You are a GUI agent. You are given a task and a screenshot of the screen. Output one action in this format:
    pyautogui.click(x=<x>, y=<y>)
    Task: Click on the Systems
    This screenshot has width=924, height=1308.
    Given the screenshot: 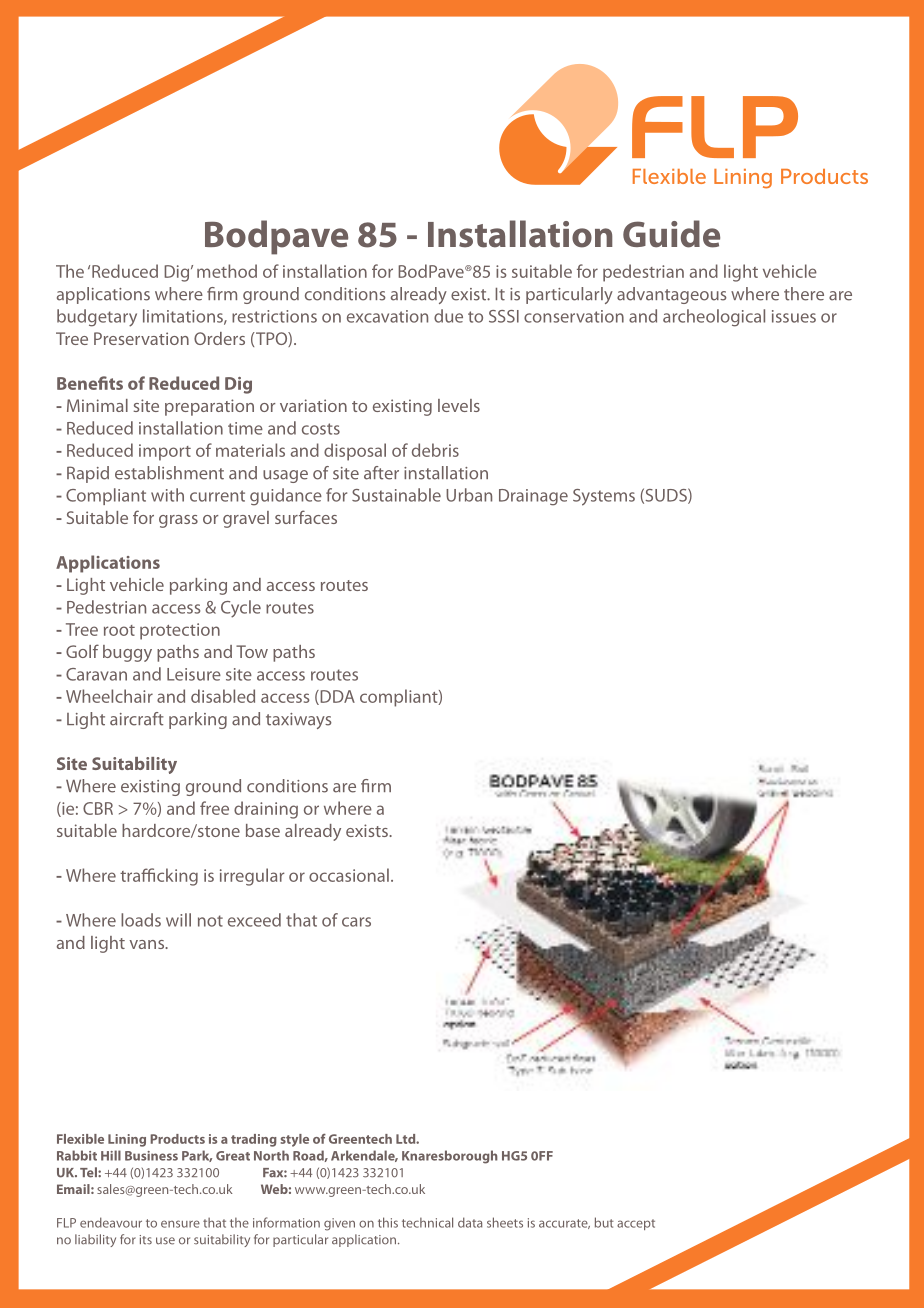 What is the action you would take?
    pyautogui.click(x=604, y=497)
